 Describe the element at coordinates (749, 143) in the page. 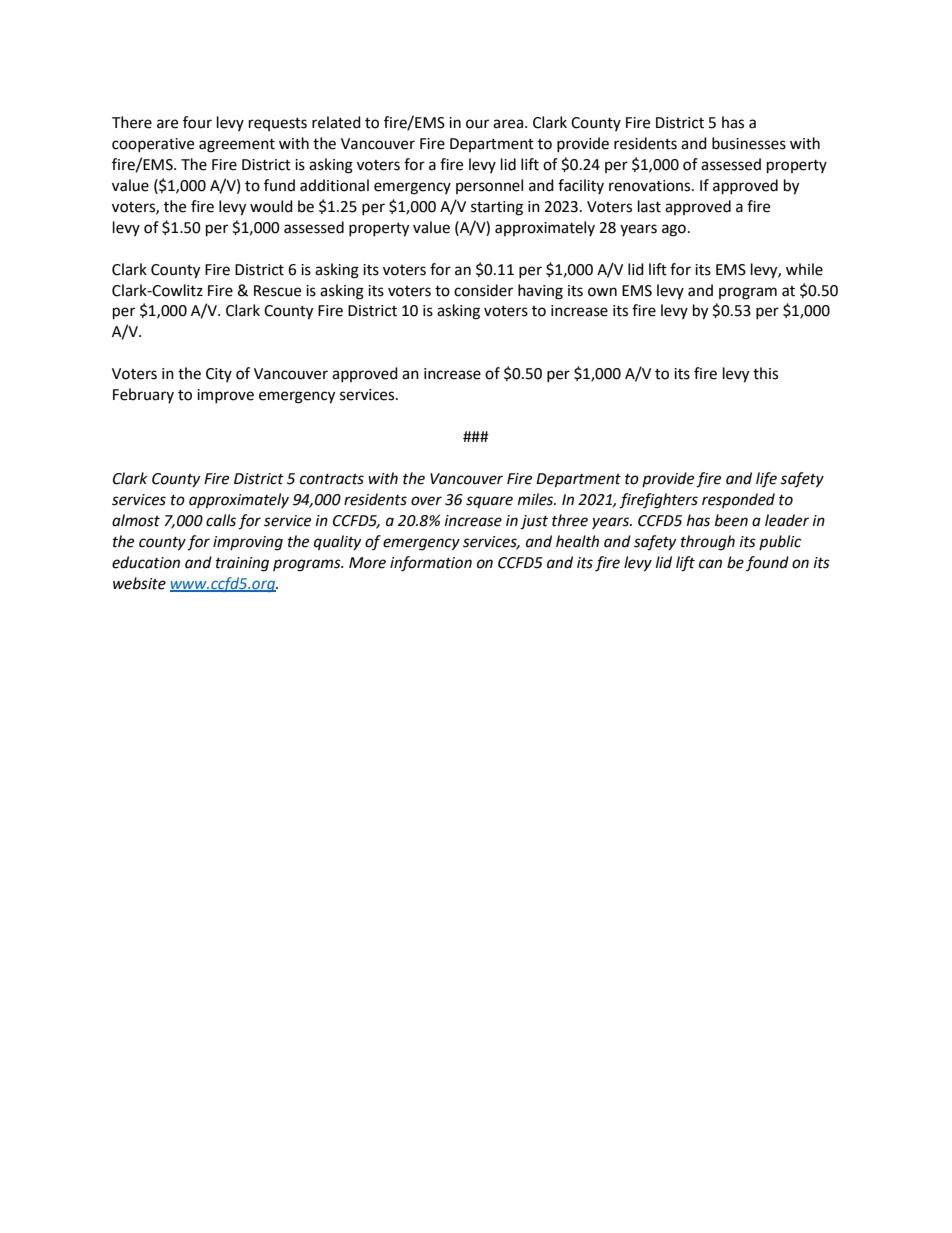

I see `businesses` at that location.
